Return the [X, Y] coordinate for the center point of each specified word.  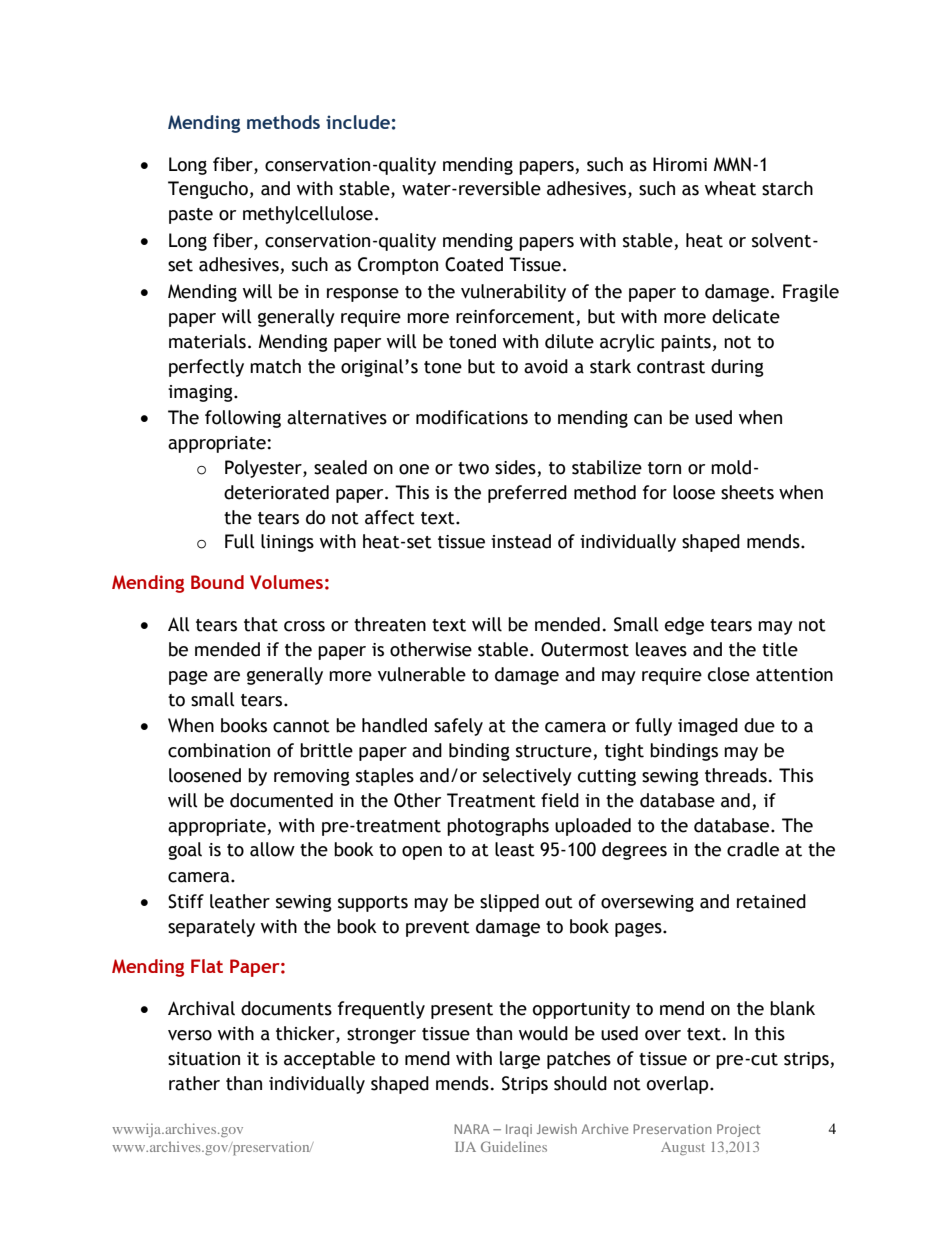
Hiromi [680, 164]
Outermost [585, 649]
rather [194, 1083]
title [780, 649]
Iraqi [519, 1130]
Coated [474, 264]
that [261, 624]
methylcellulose [308, 215]
